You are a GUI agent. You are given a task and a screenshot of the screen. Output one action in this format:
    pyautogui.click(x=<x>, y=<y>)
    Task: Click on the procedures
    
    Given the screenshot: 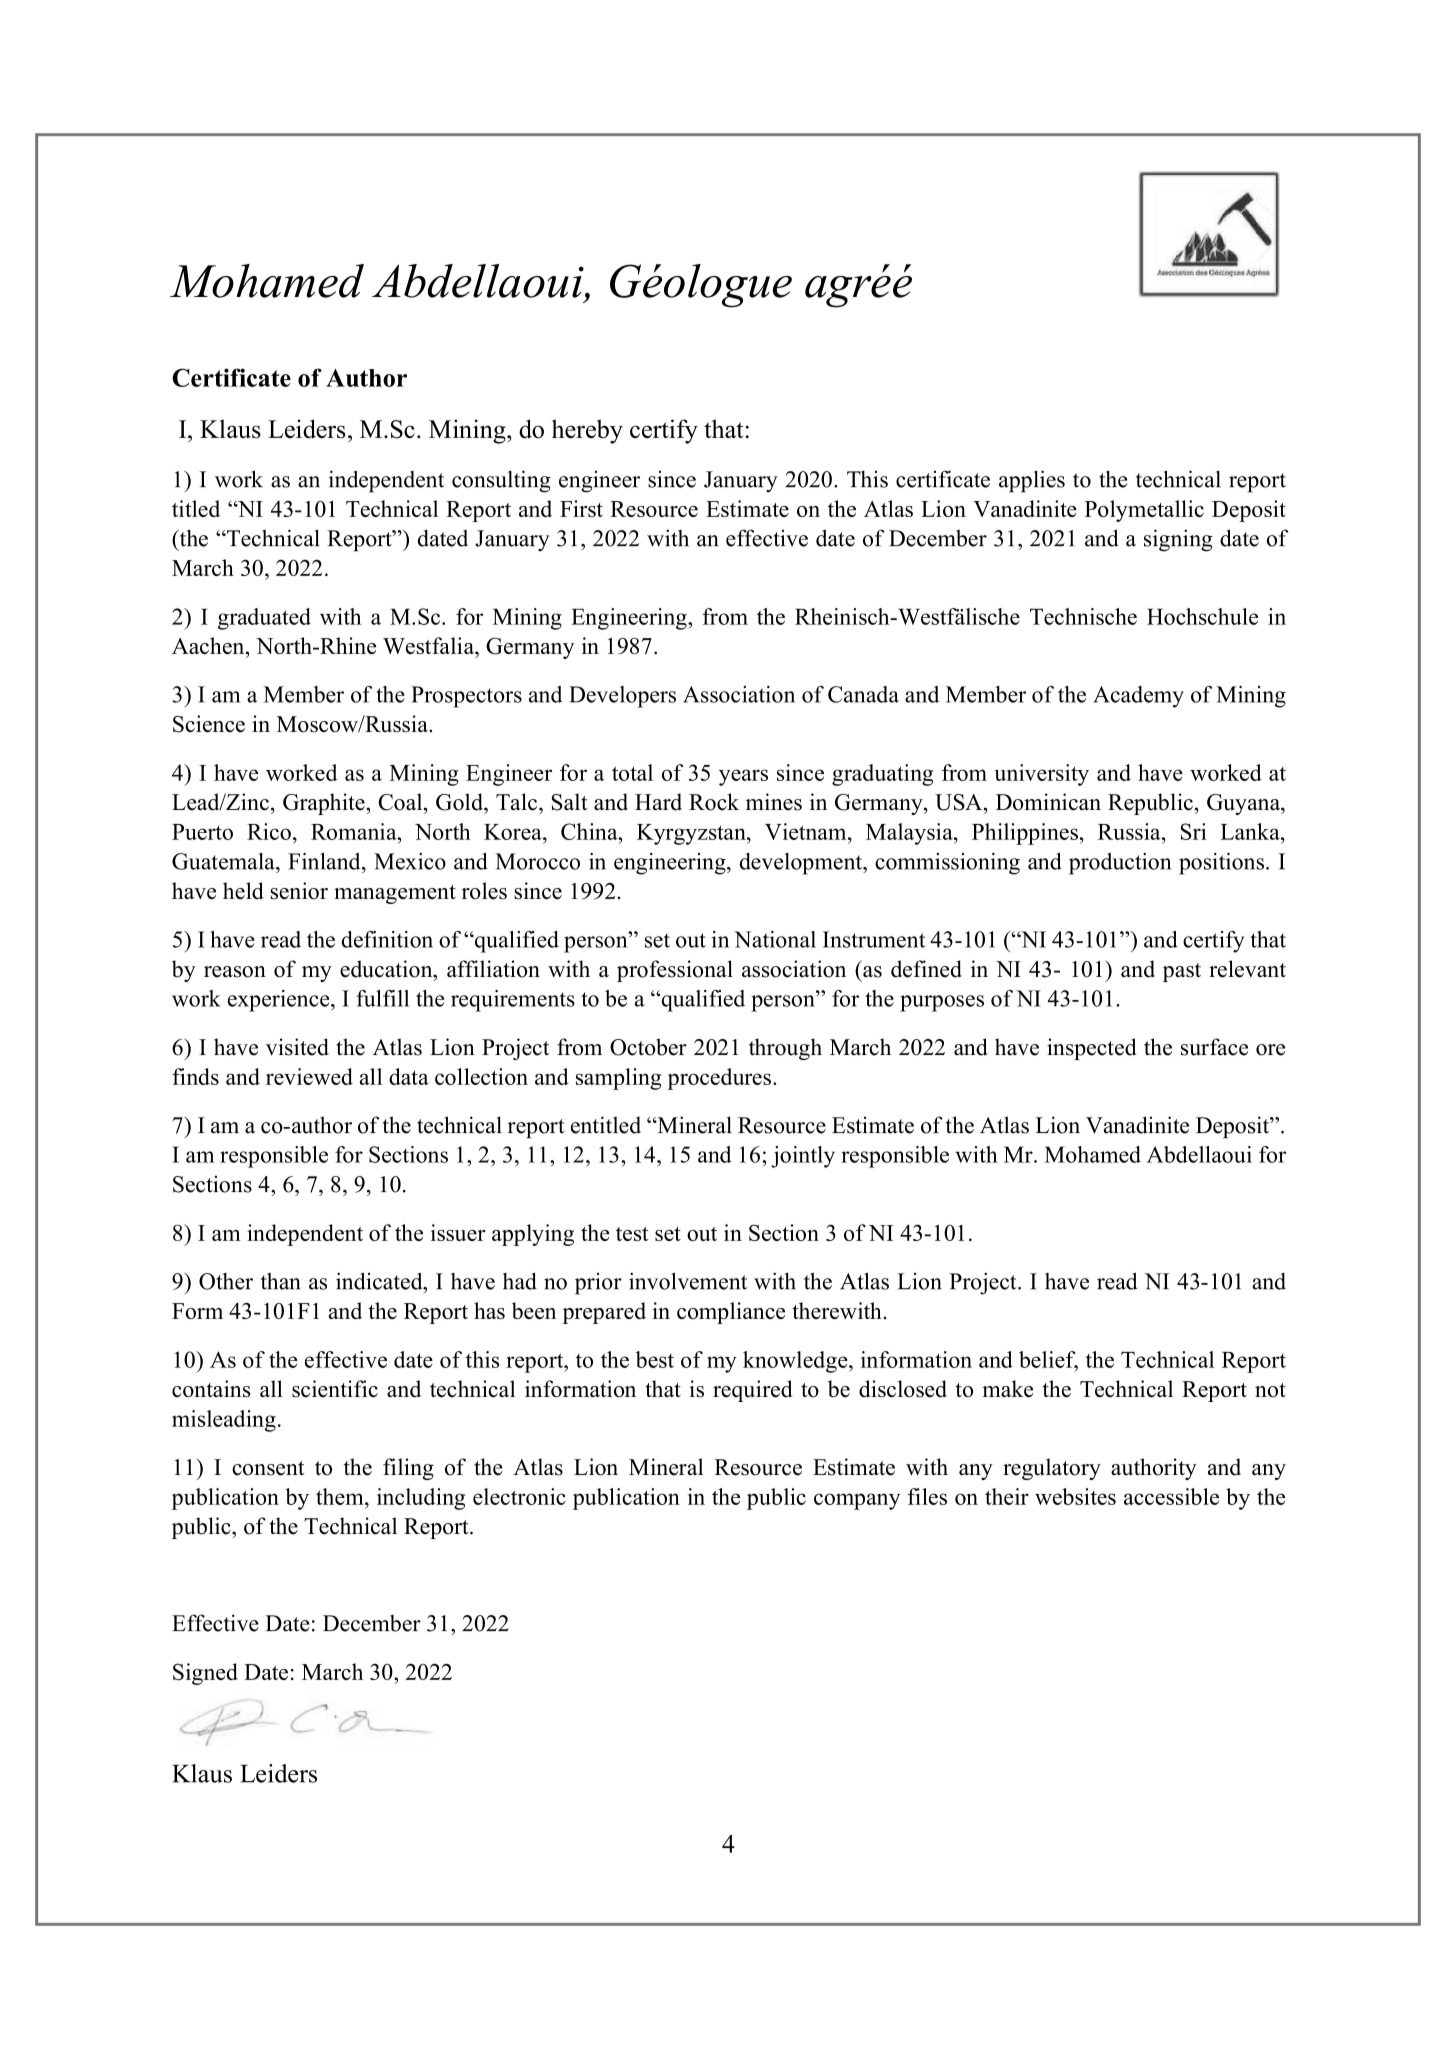 What is the action you would take?
    pyautogui.click(x=719, y=1079)
